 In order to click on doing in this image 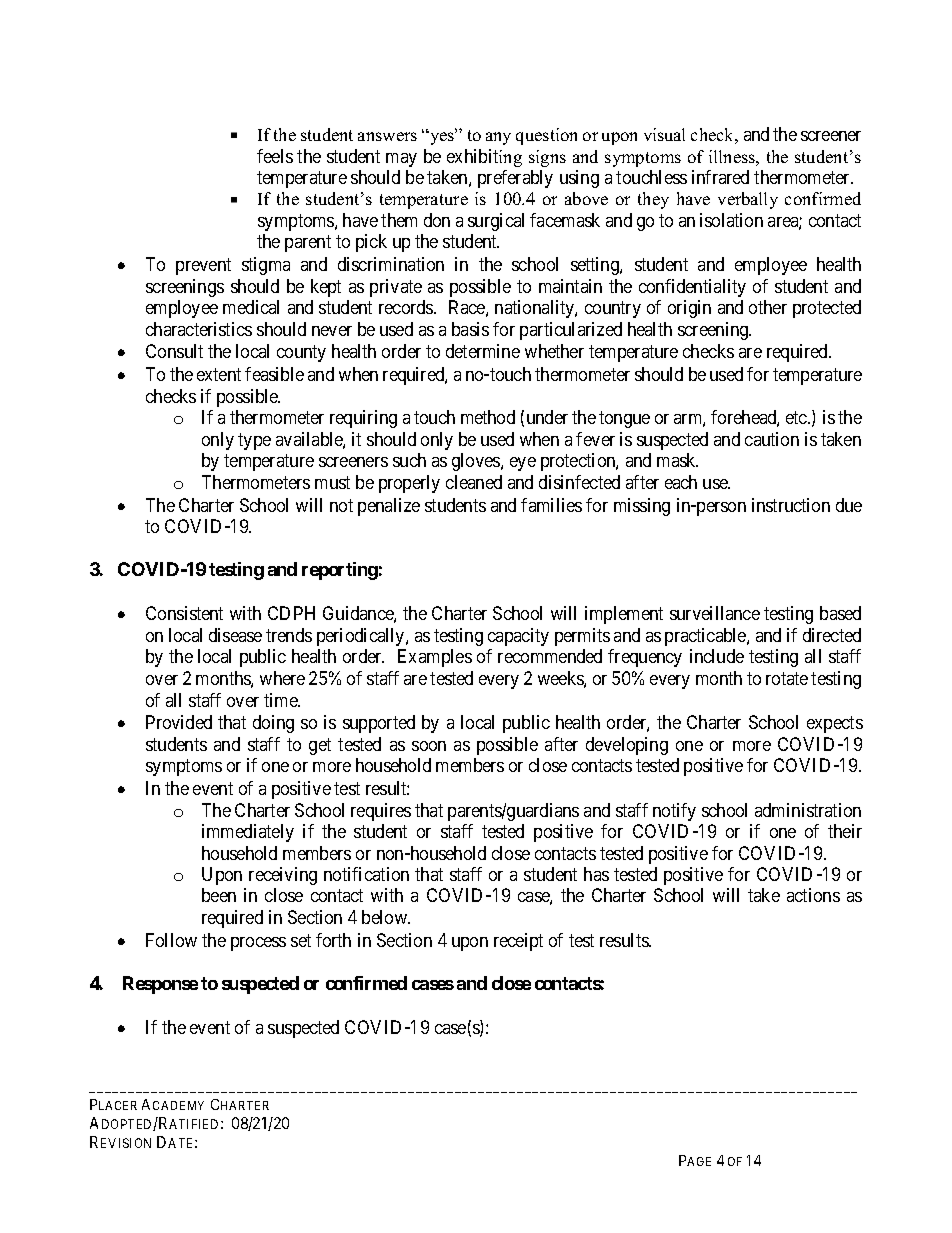, I will do `click(273, 724)`.
